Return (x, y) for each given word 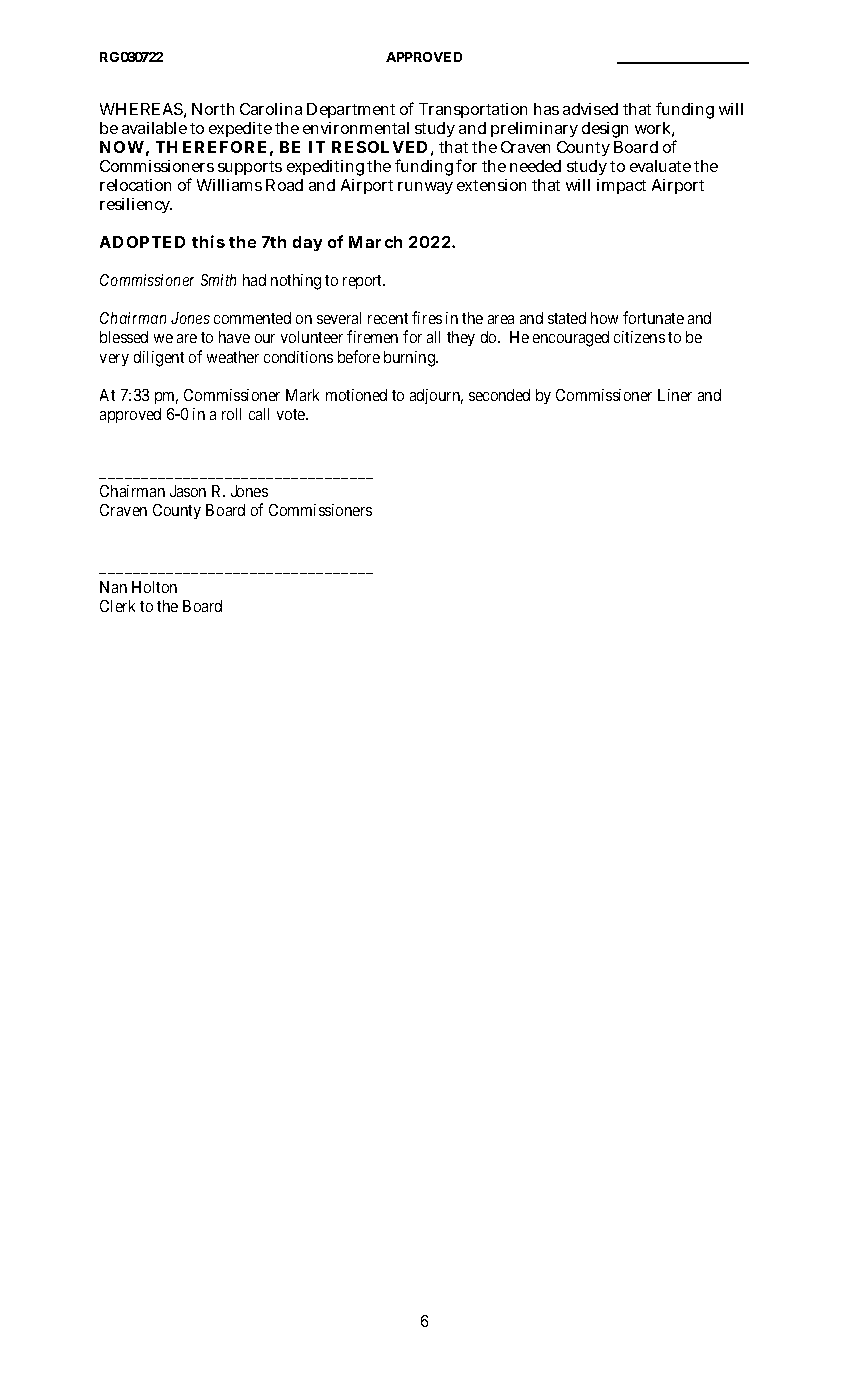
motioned (356, 395)
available (154, 128)
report (364, 282)
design (605, 130)
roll (231, 414)
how (604, 318)
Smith (218, 280)
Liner (675, 395)
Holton (154, 587)
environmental (356, 128)
